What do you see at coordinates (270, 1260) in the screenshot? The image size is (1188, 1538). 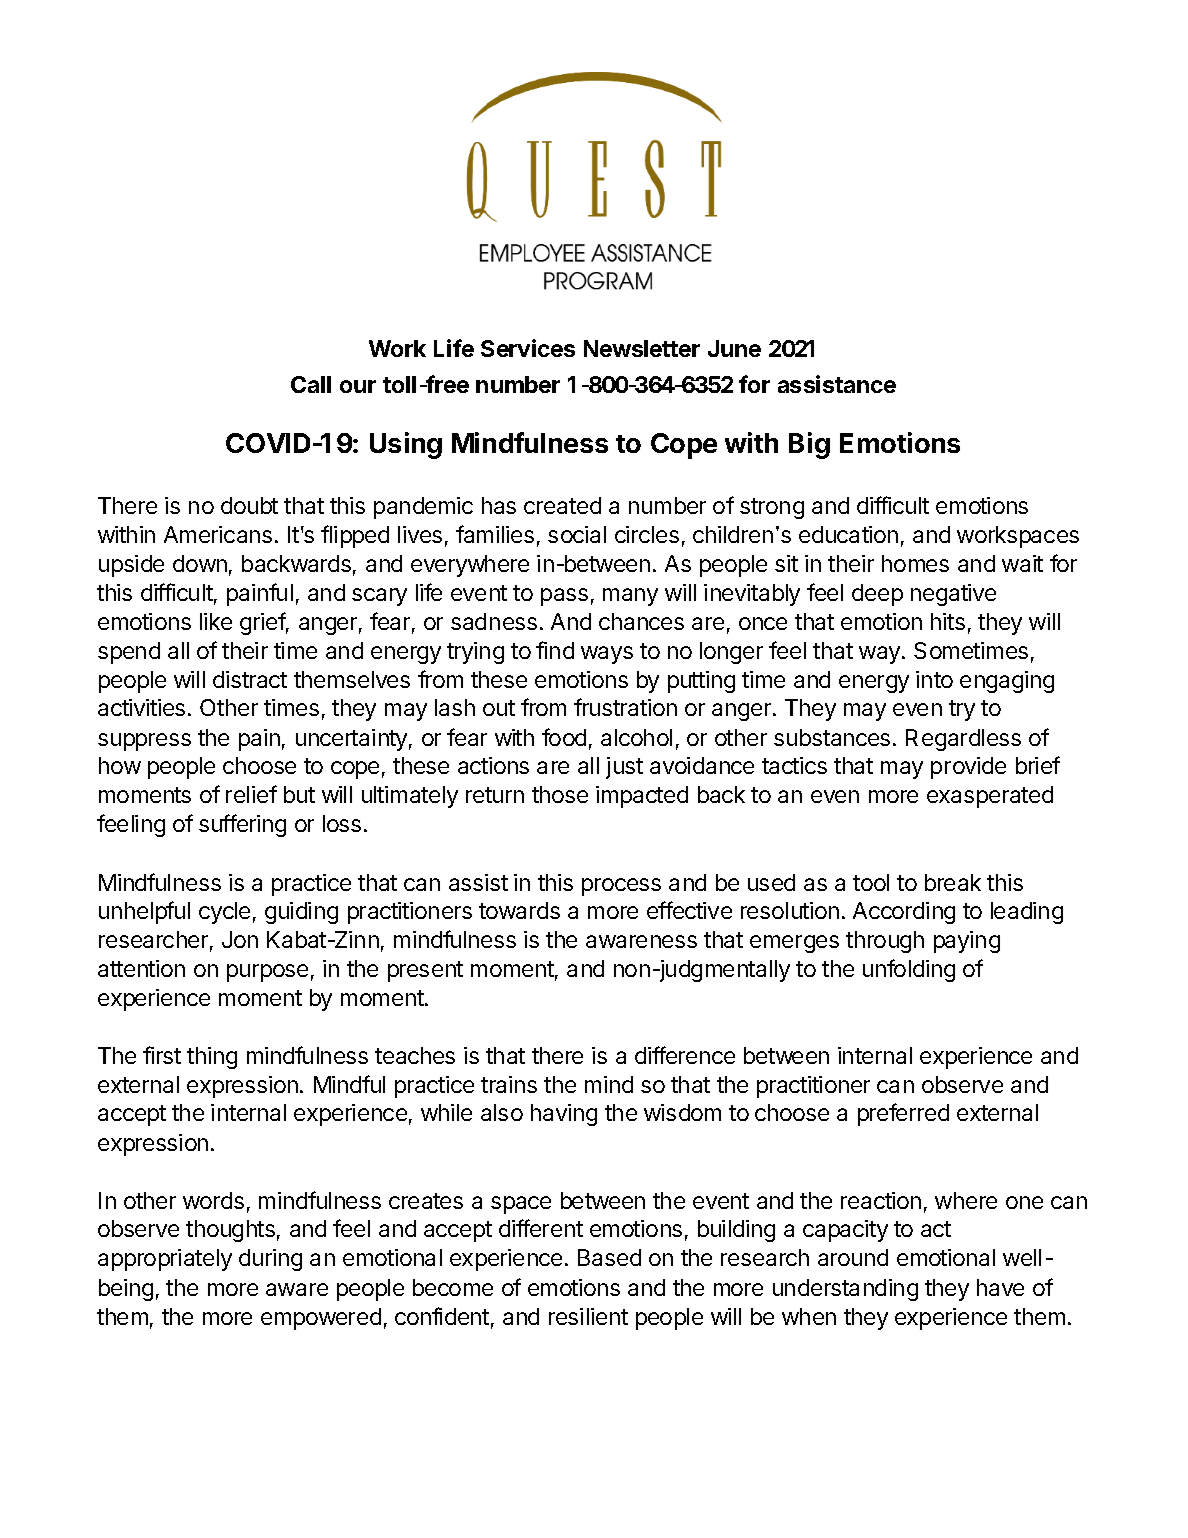 I see `during` at bounding box center [270, 1260].
